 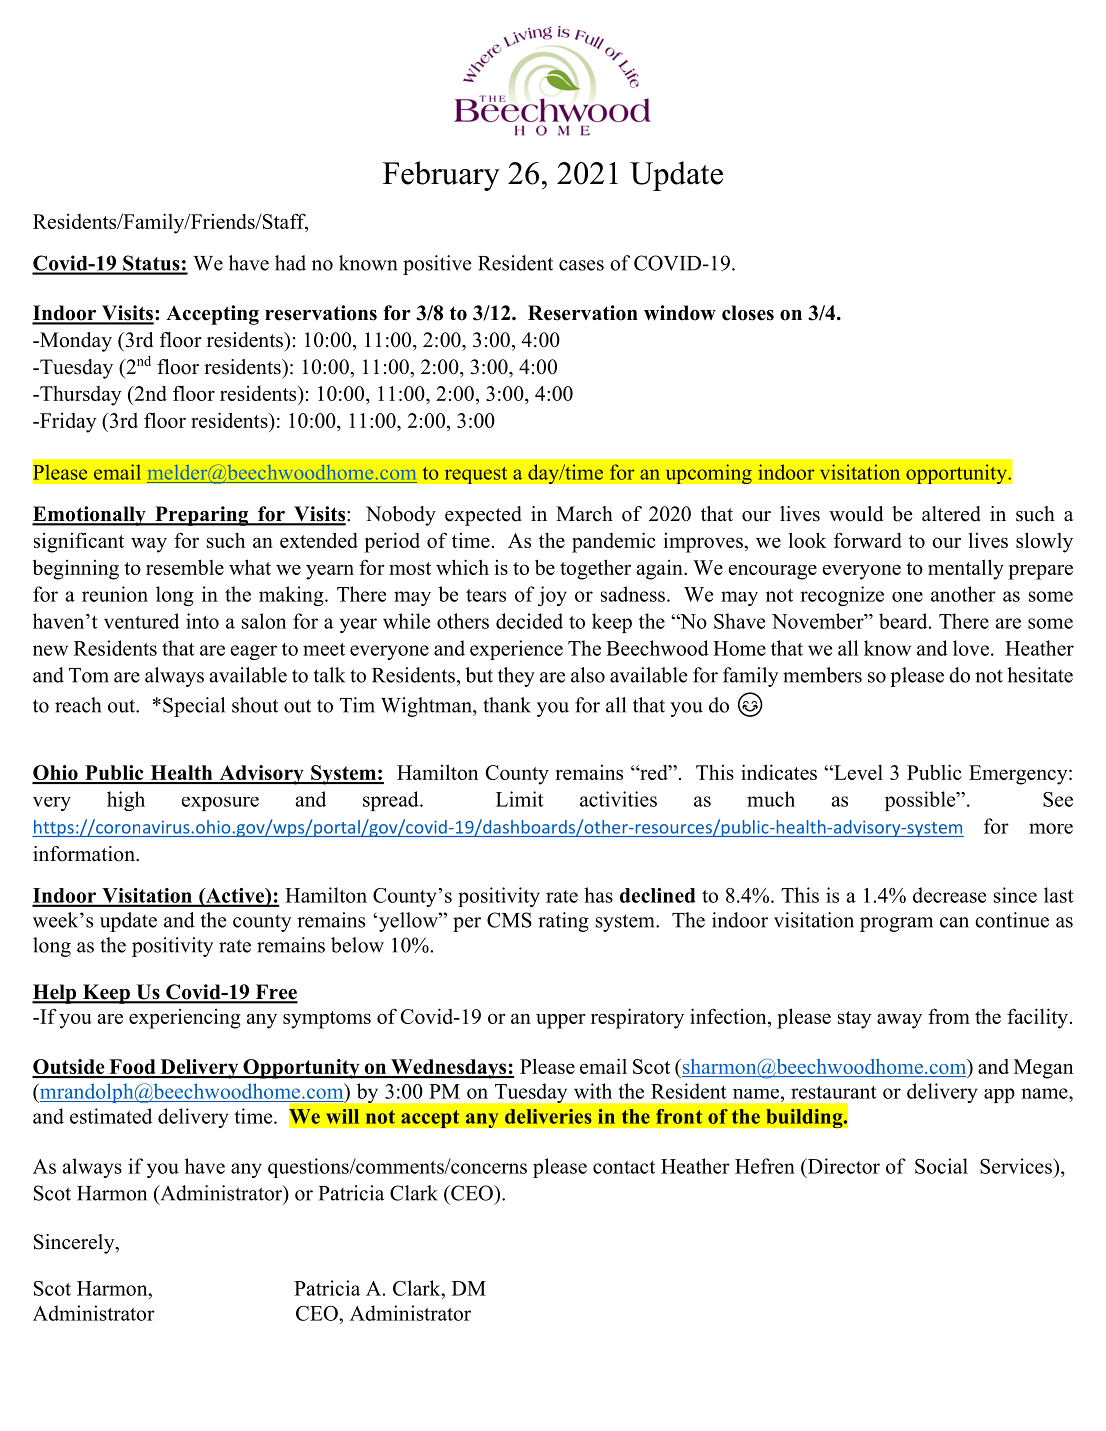 What do you see at coordinates (111, 1116) in the screenshot?
I see `estimated` at bounding box center [111, 1116].
